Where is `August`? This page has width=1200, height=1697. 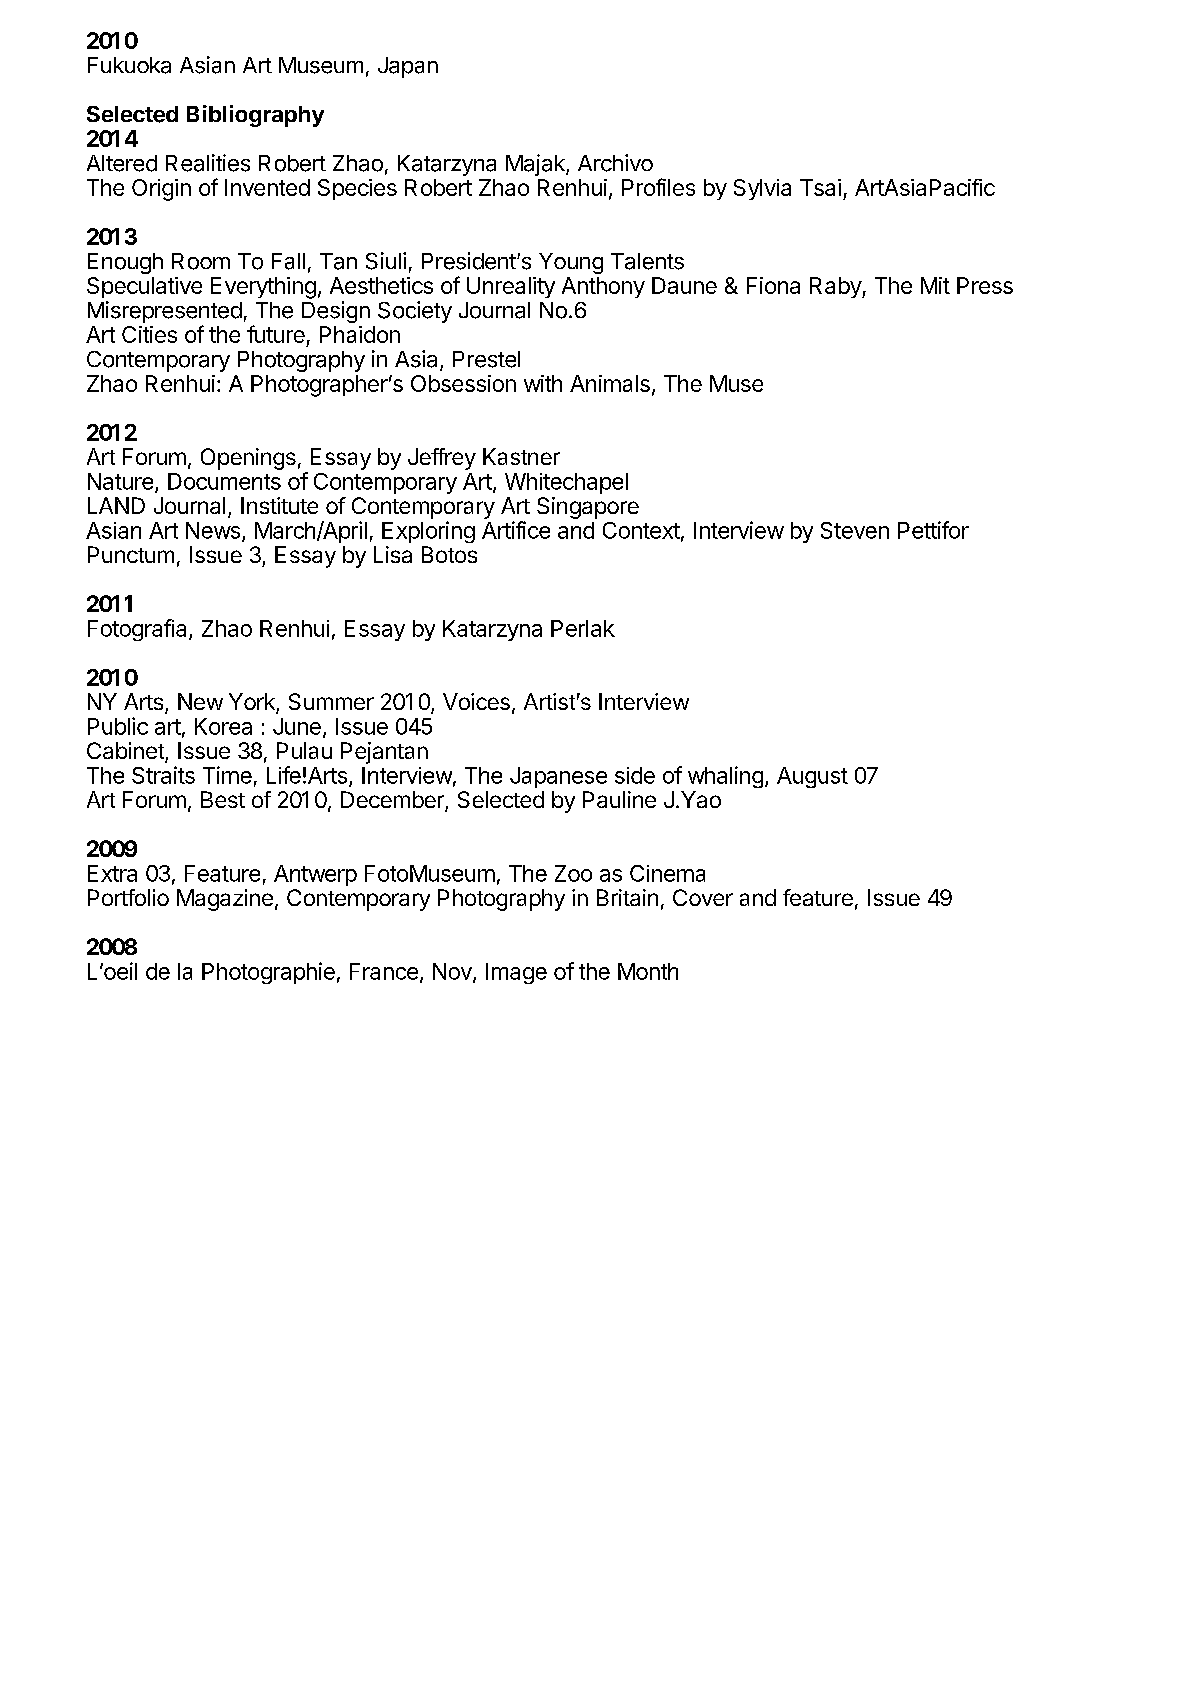
August is located at coordinates (812, 777).
